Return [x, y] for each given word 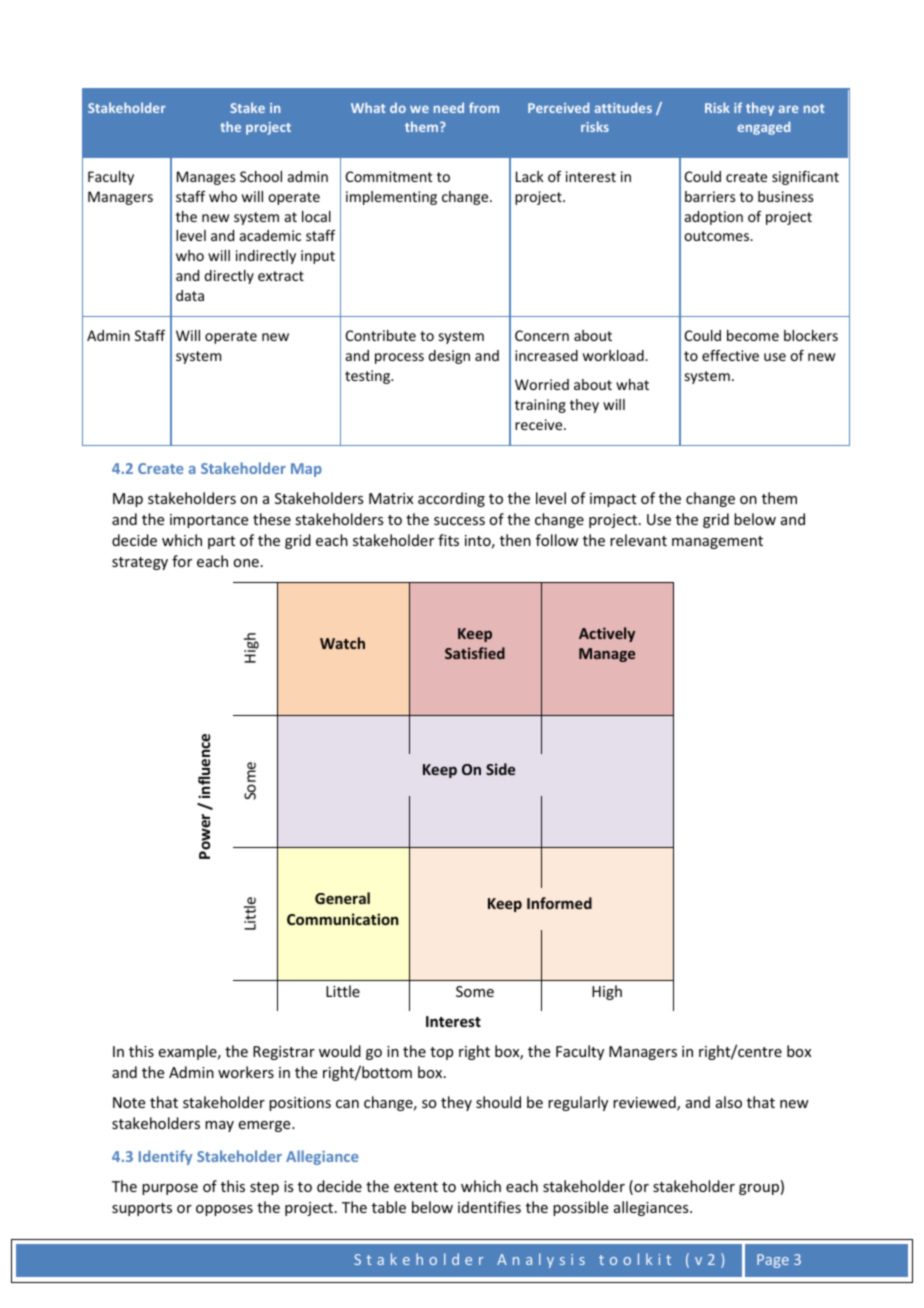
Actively [607, 634]
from [484, 107]
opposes [224, 1210]
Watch [342, 643]
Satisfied [475, 653]
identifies [489, 1207]
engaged [763, 128]
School [261, 176]
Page [773, 1261]
